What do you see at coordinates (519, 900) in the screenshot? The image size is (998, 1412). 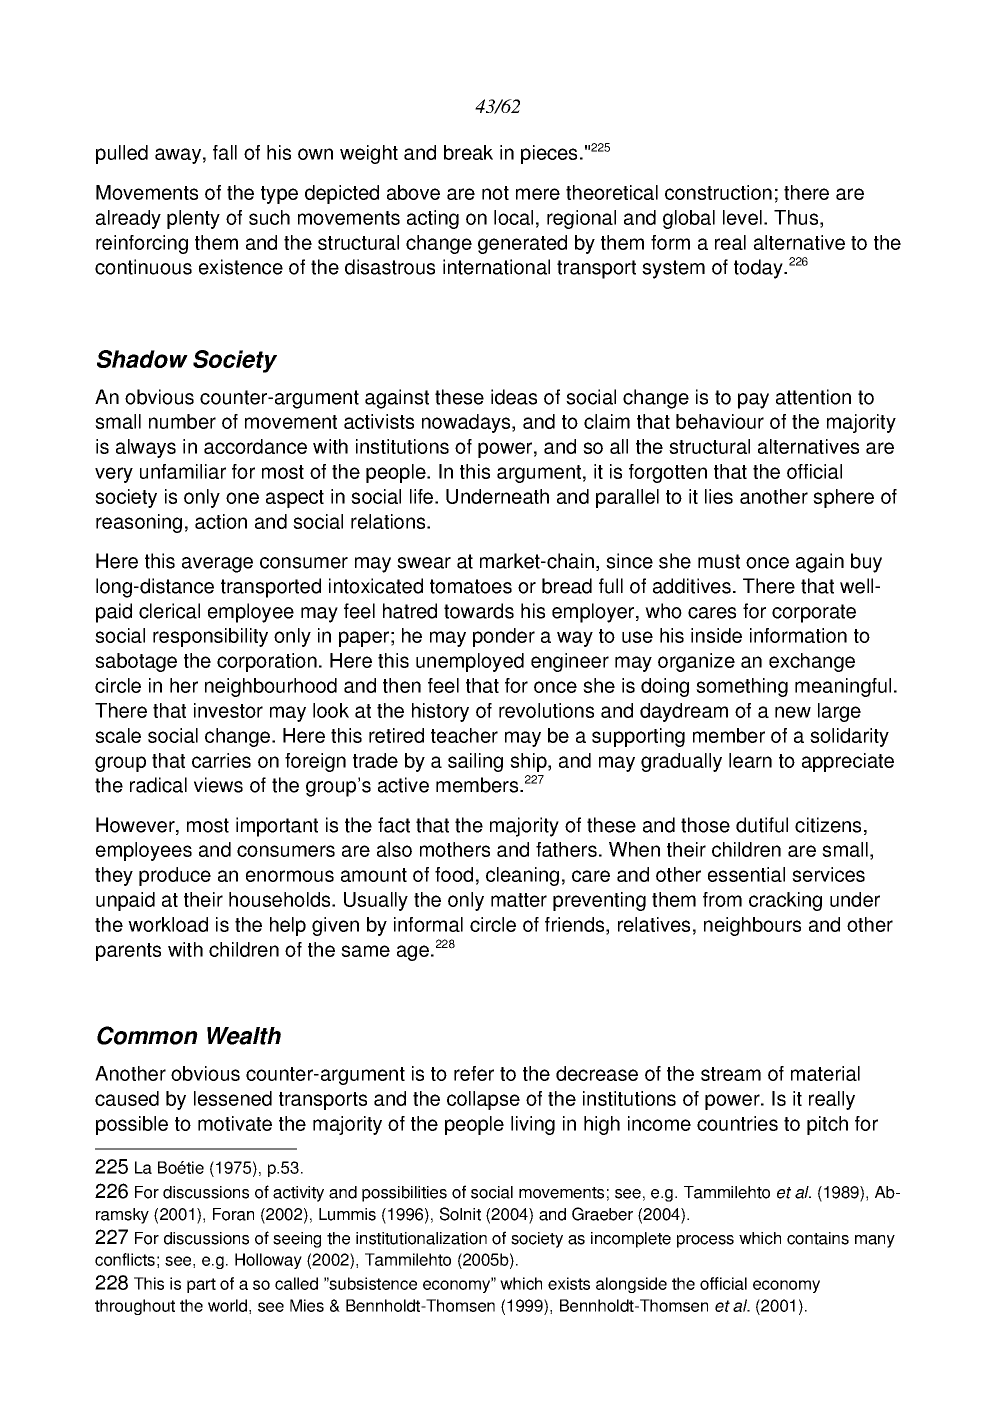 I see `matter` at bounding box center [519, 900].
